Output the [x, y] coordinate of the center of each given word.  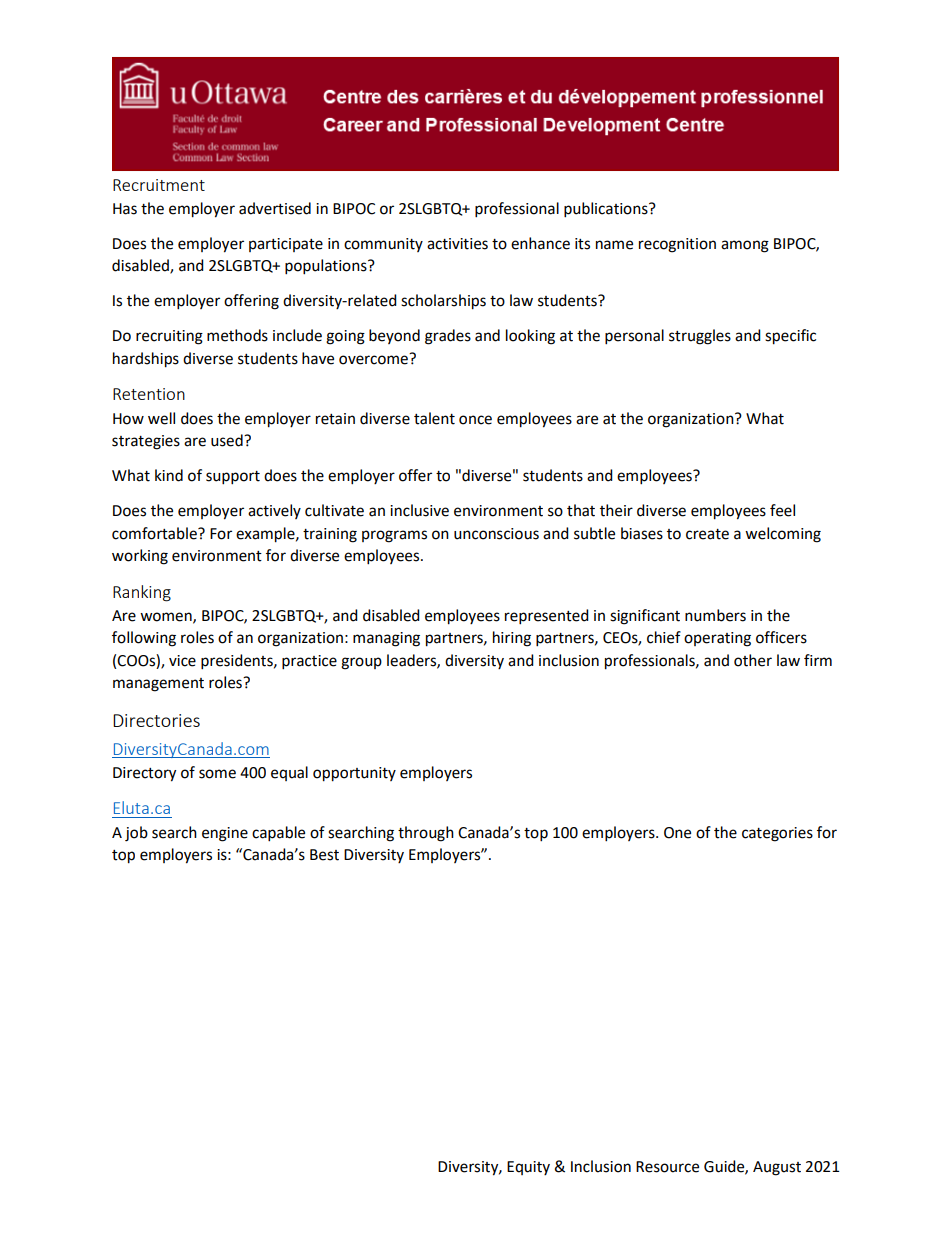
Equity [528, 1168]
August [777, 1168]
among [745, 246]
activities [457, 244]
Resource [667, 1167]
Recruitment [159, 185]
